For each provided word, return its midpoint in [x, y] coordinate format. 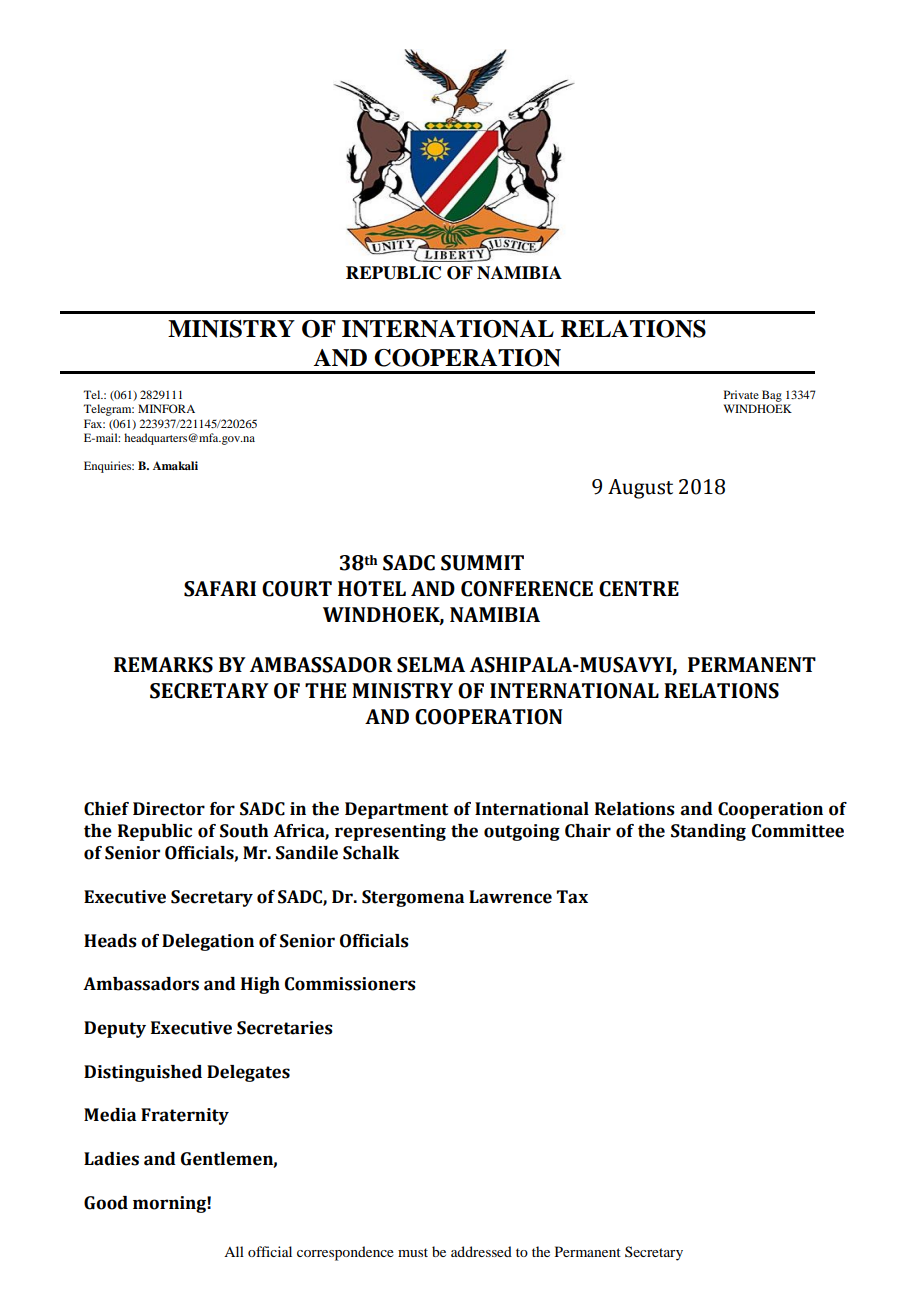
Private [741, 394]
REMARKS [163, 665]
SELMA [431, 665]
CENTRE [639, 589]
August [640, 489]
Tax [572, 897]
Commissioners [350, 984]
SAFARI [220, 589]
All [234, 1251]
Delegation [208, 942]
